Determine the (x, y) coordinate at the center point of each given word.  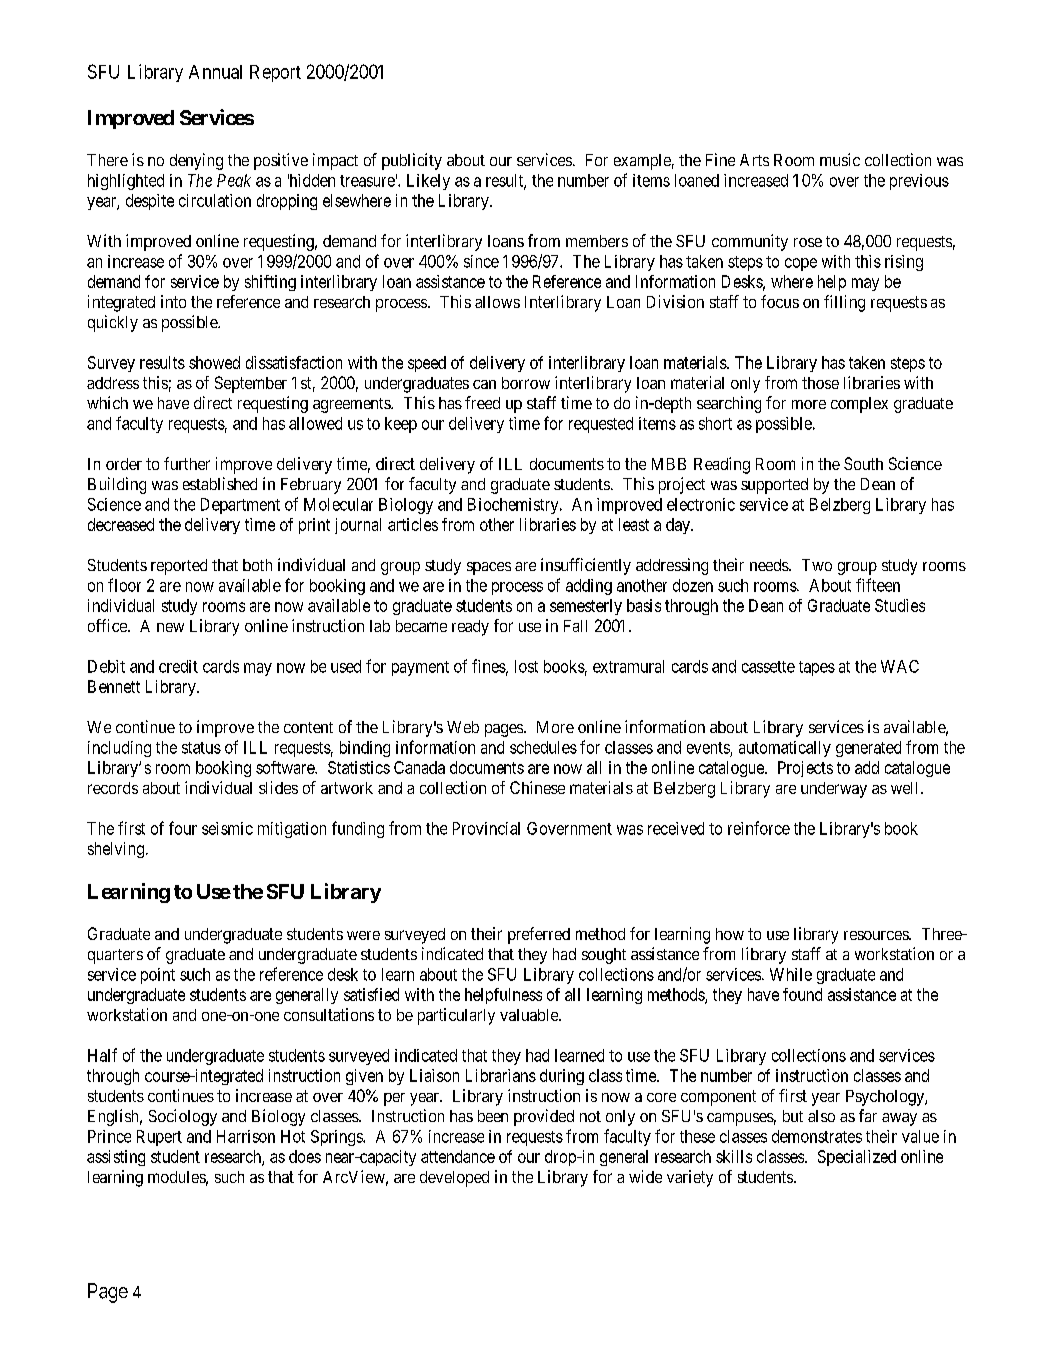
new (170, 627)
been (493, 1116)
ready (470, 628)
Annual (215, 72)
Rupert (159, 1138)
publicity (412, 161)
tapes (817, 668)
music (840, 159)
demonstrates (817, 1136)
